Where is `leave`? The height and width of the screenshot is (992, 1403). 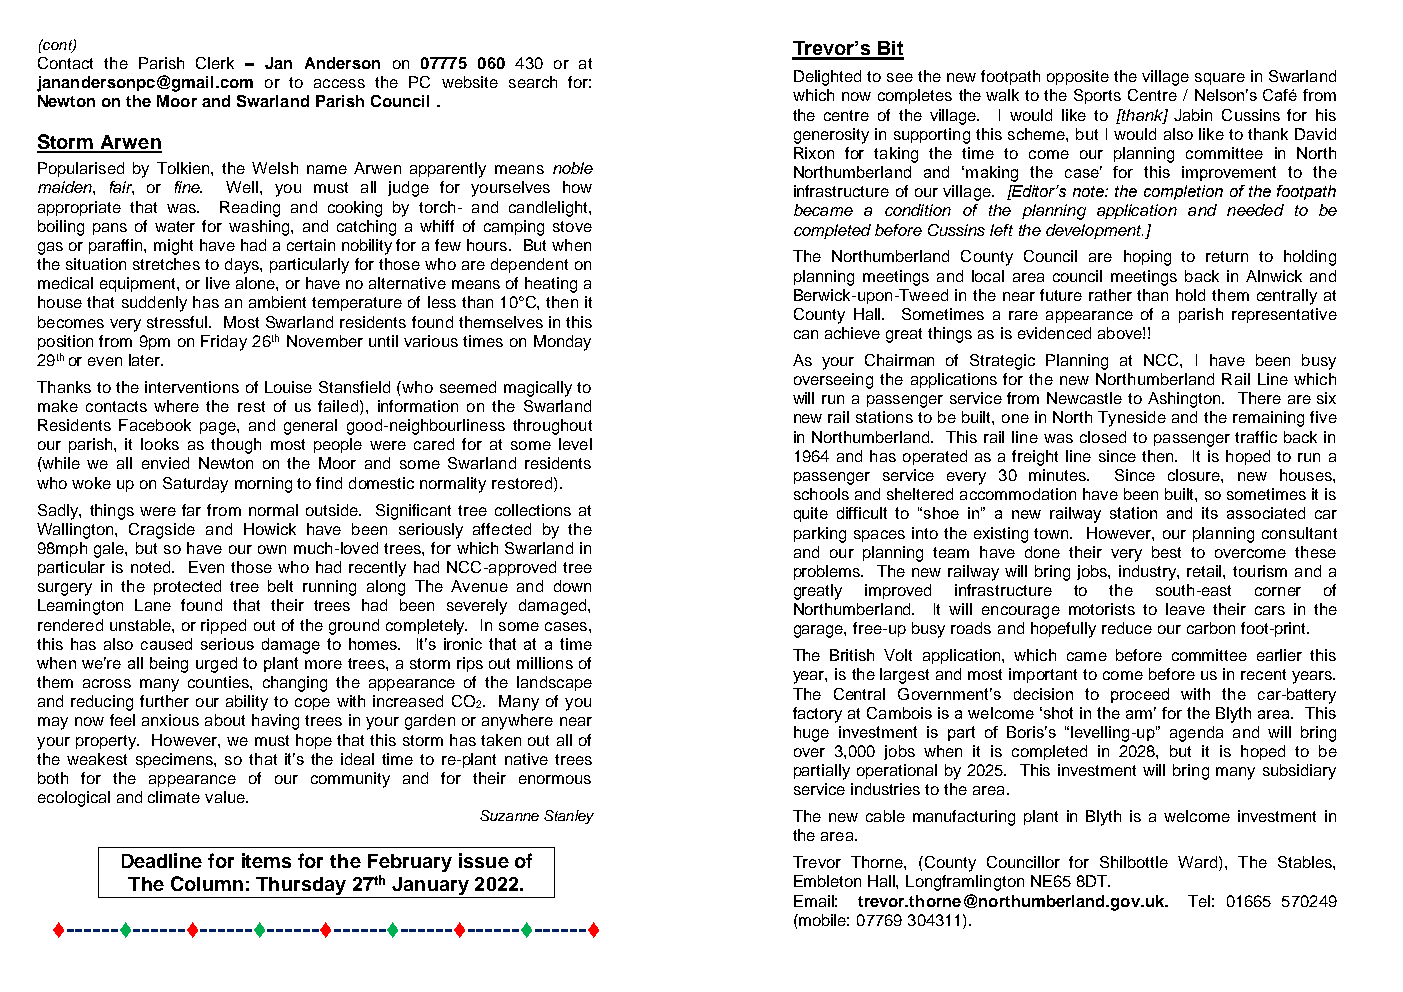 leave is located at coordinates (1185, 609).
